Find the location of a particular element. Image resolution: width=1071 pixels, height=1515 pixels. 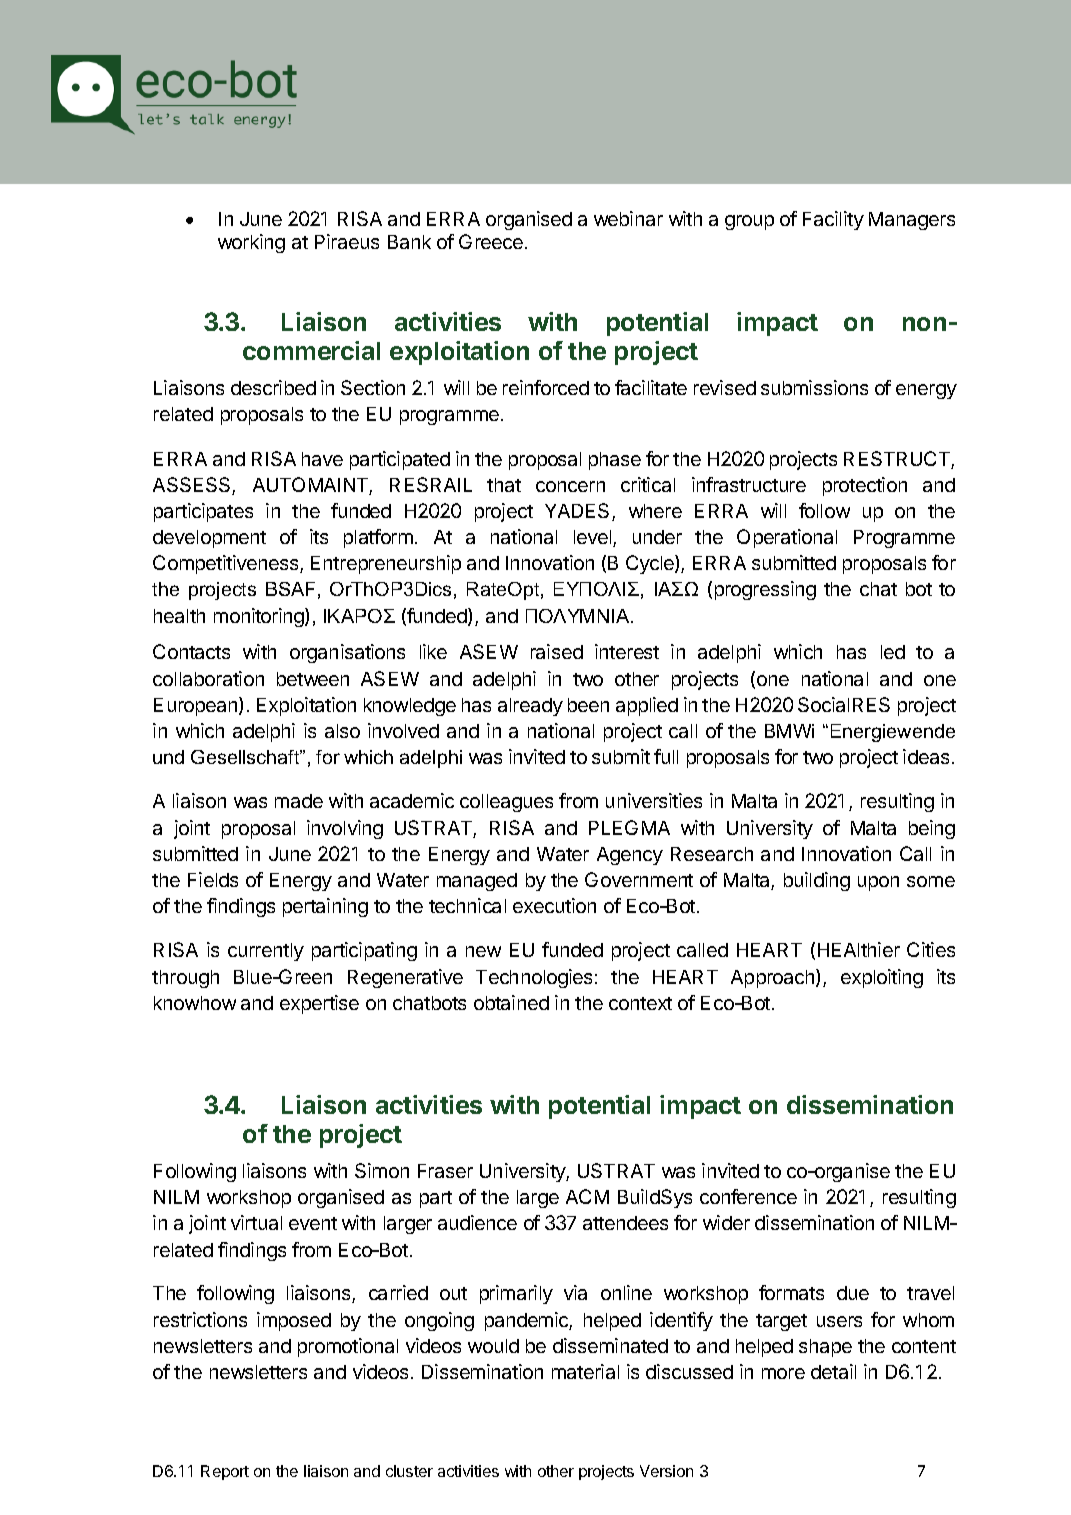

detail is located at coordinates (833, 1371).
